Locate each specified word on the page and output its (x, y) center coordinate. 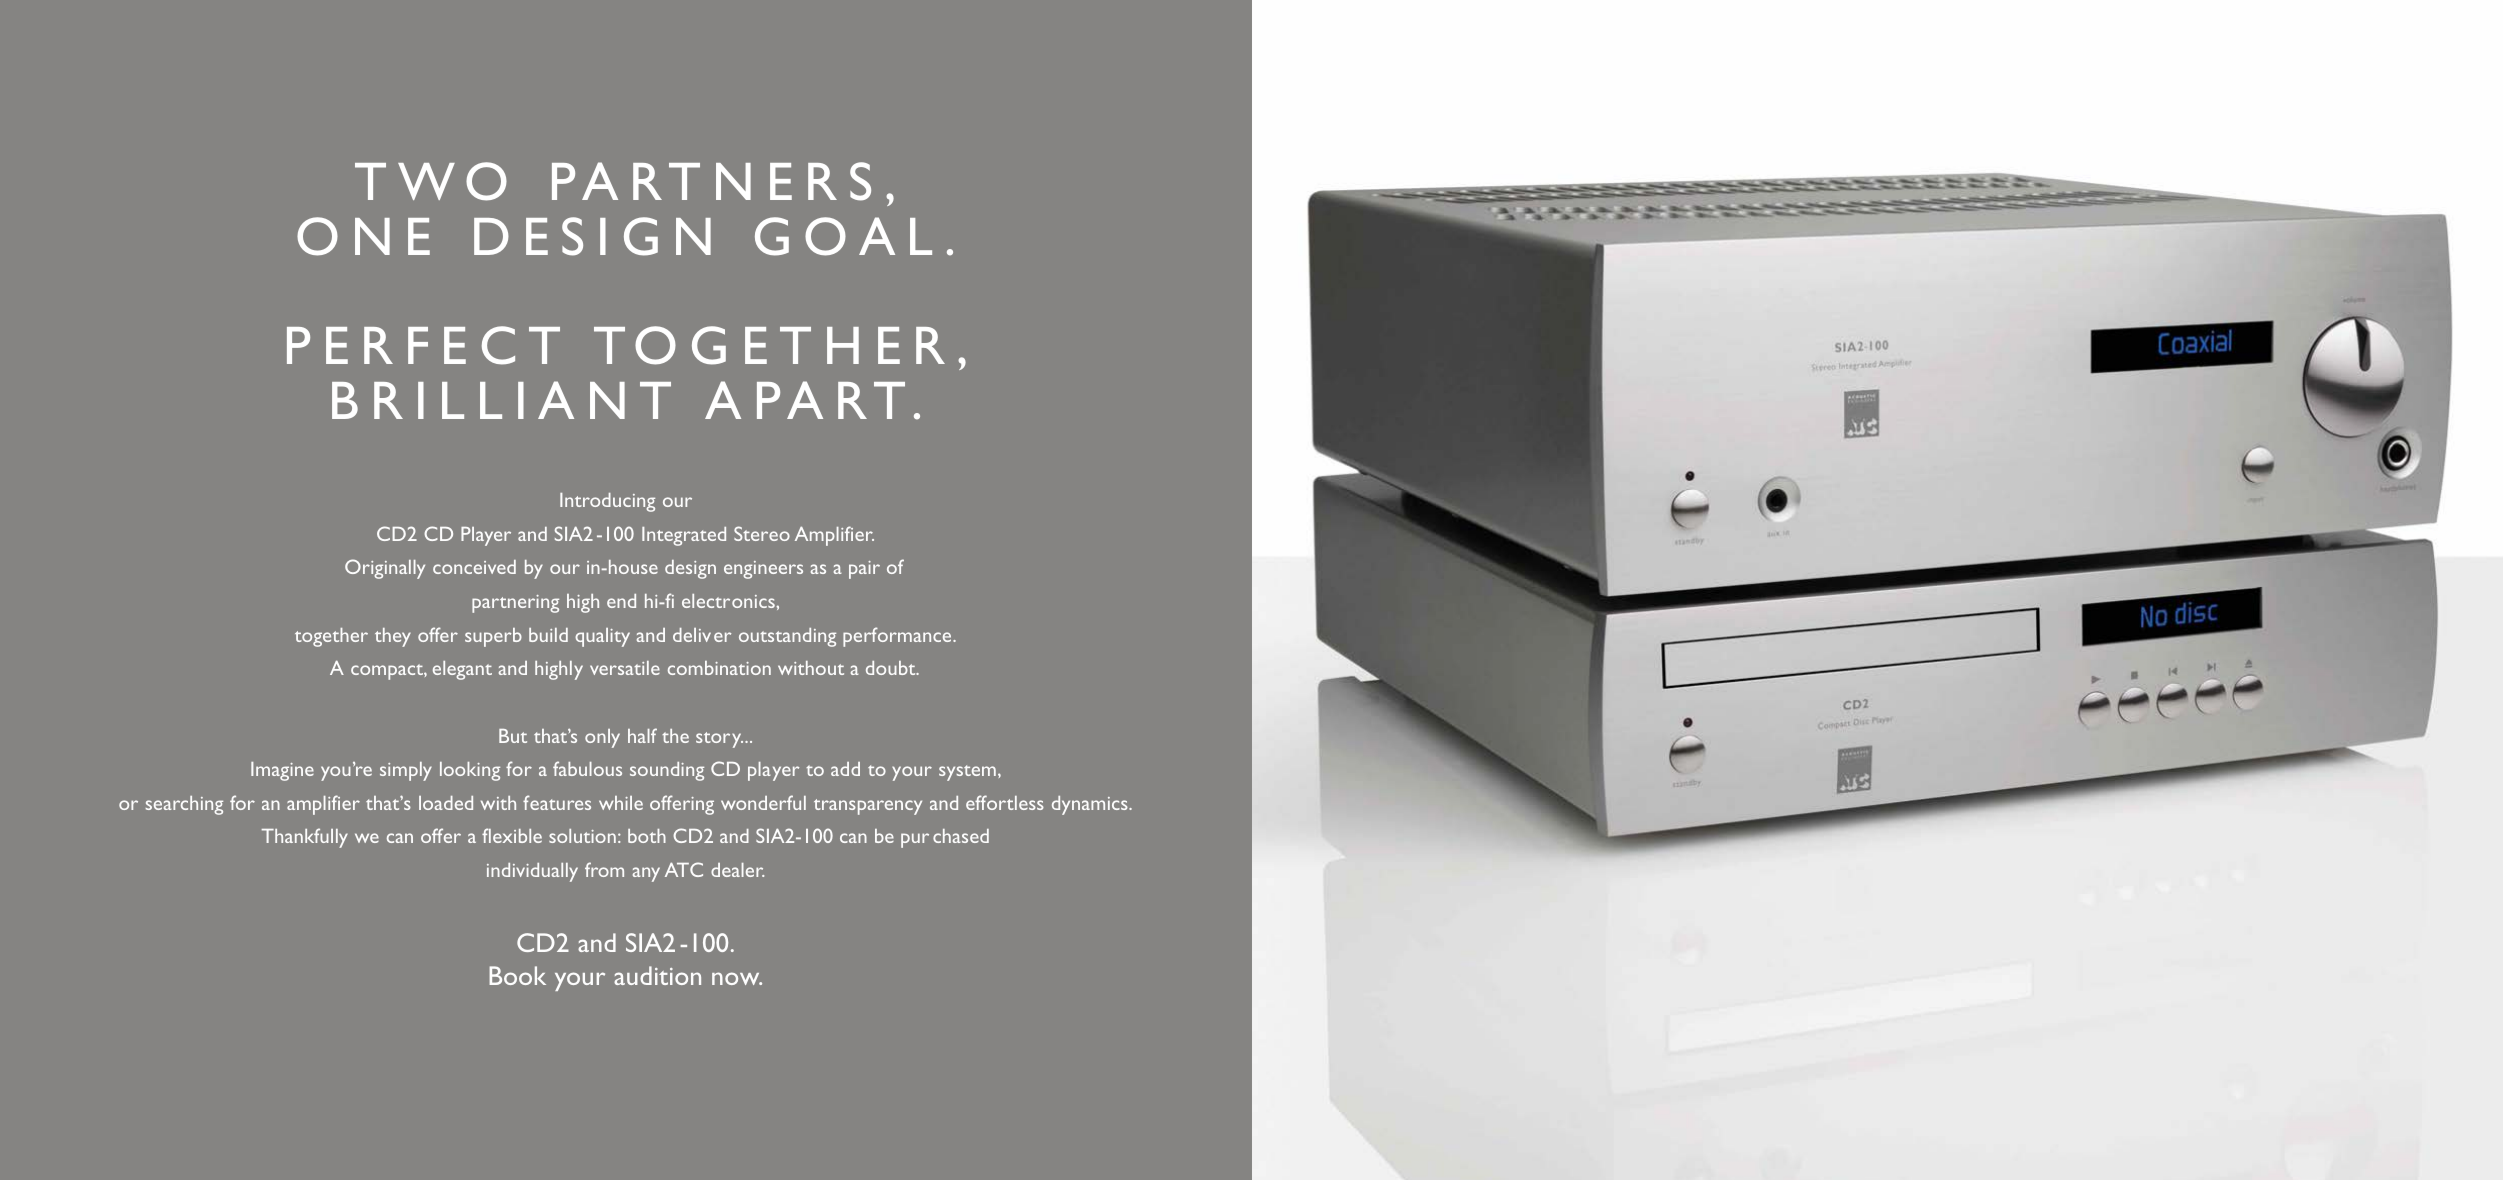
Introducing (607, 502)
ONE (363, 236)
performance (898, 637)
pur (915, 840)
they (393, 637)
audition (657, 975)
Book (517, 975)
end (621, 601)
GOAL (843, 236)
